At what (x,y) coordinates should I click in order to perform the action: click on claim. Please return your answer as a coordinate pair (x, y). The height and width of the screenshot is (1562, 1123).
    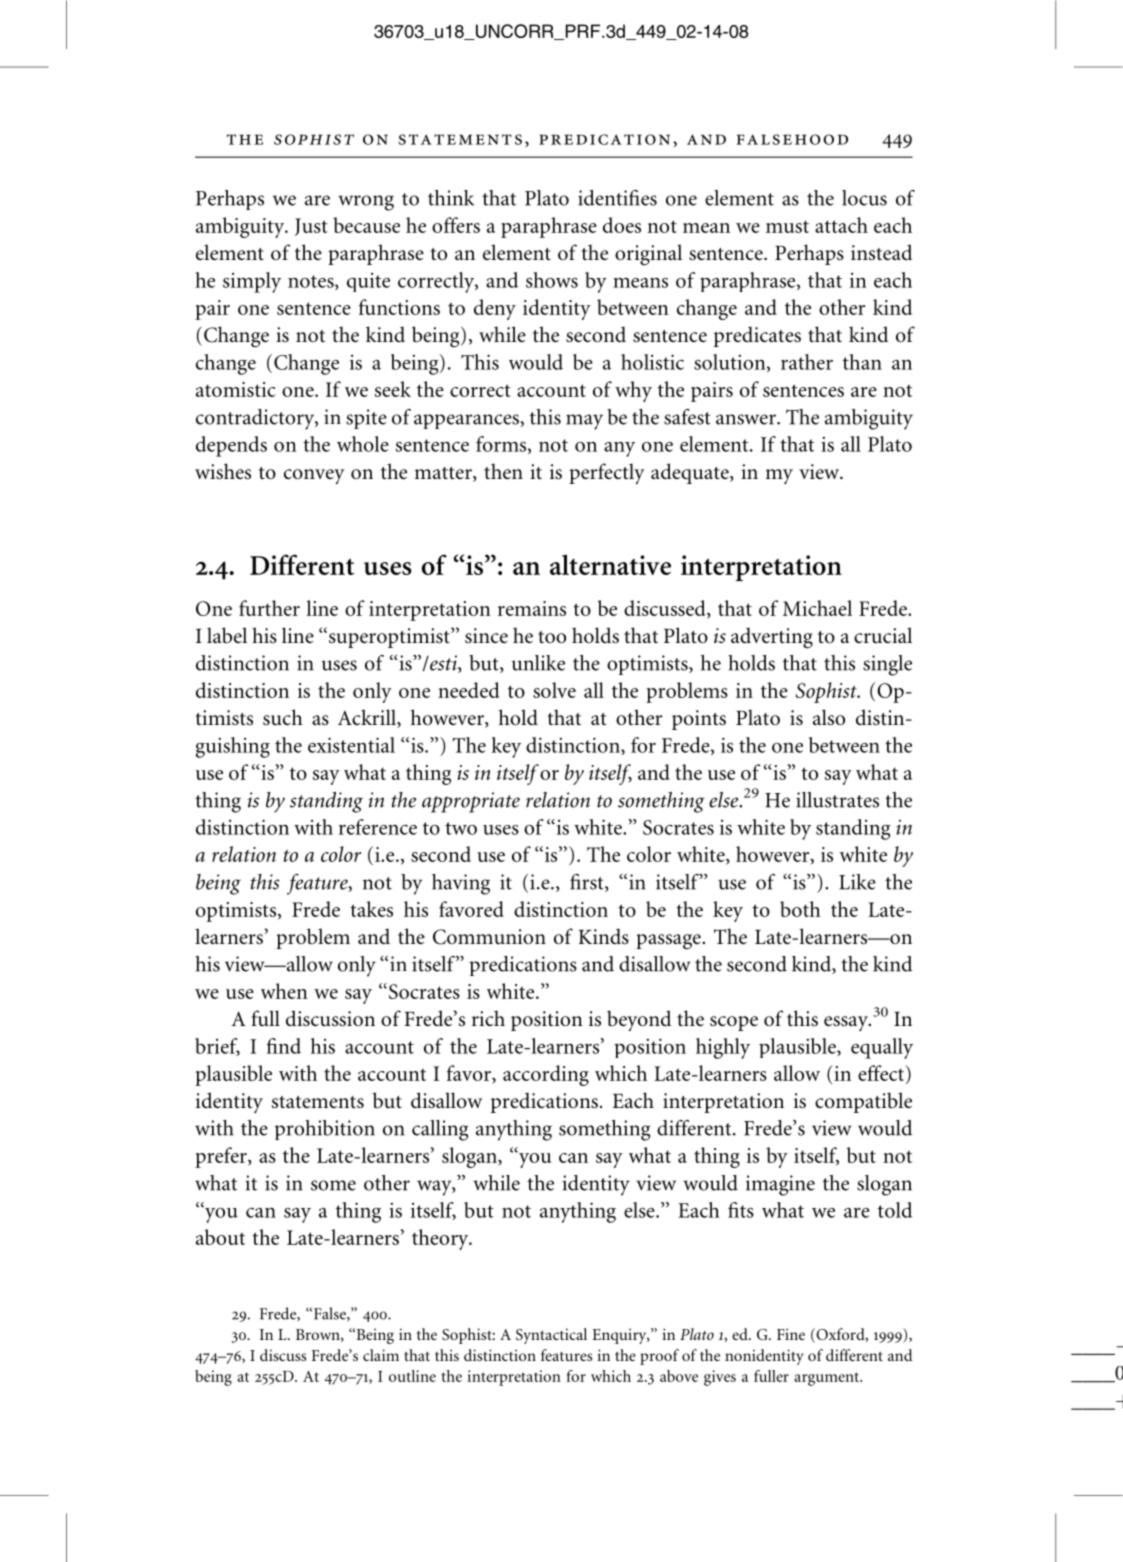
    Looking at the image, I should click on (381, 1355).
